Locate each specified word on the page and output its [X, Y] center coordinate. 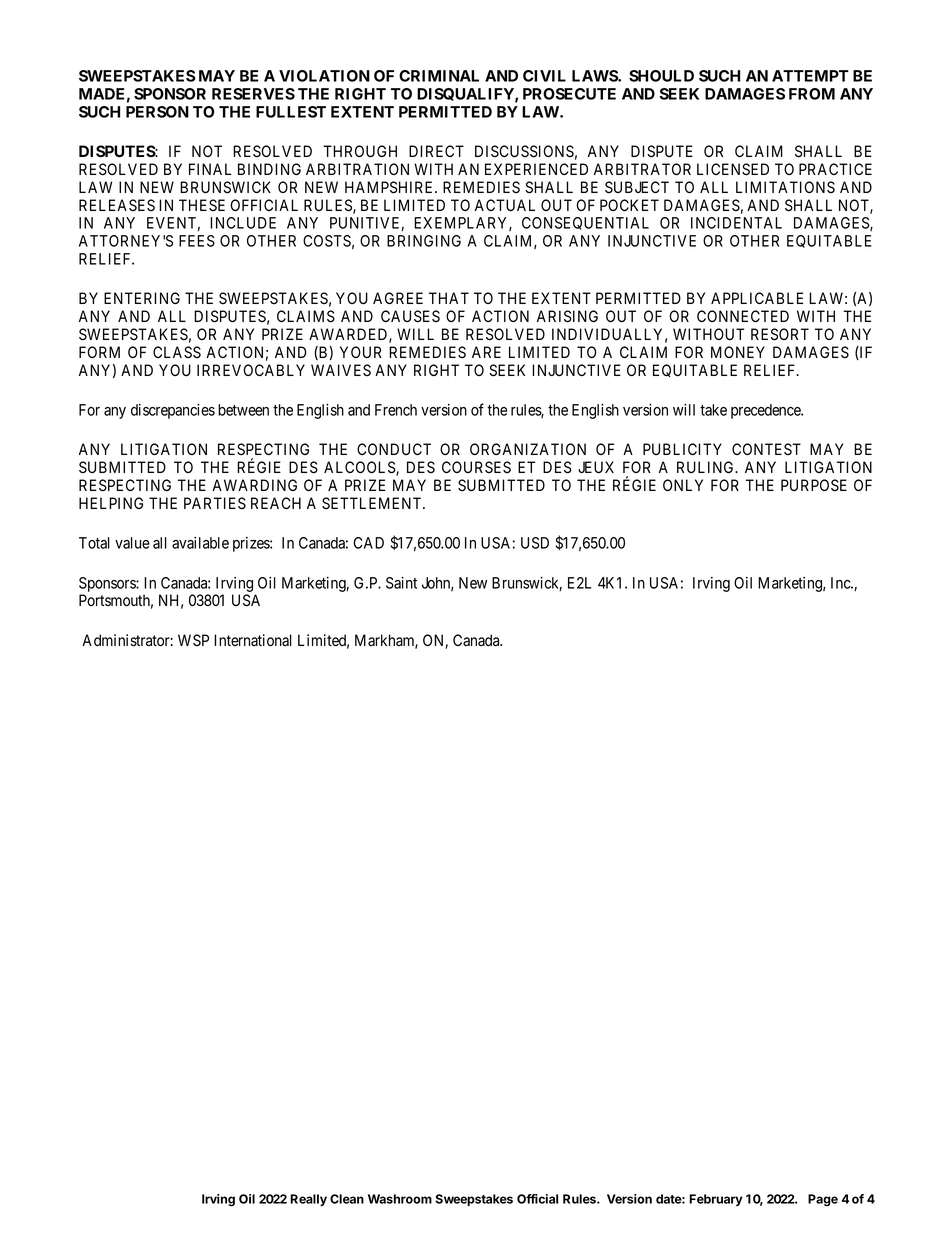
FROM [812, 94]
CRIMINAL [439, 76]
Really [308, 1200]
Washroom [400, 1199]
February [716, 1200]
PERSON [157, 112]
